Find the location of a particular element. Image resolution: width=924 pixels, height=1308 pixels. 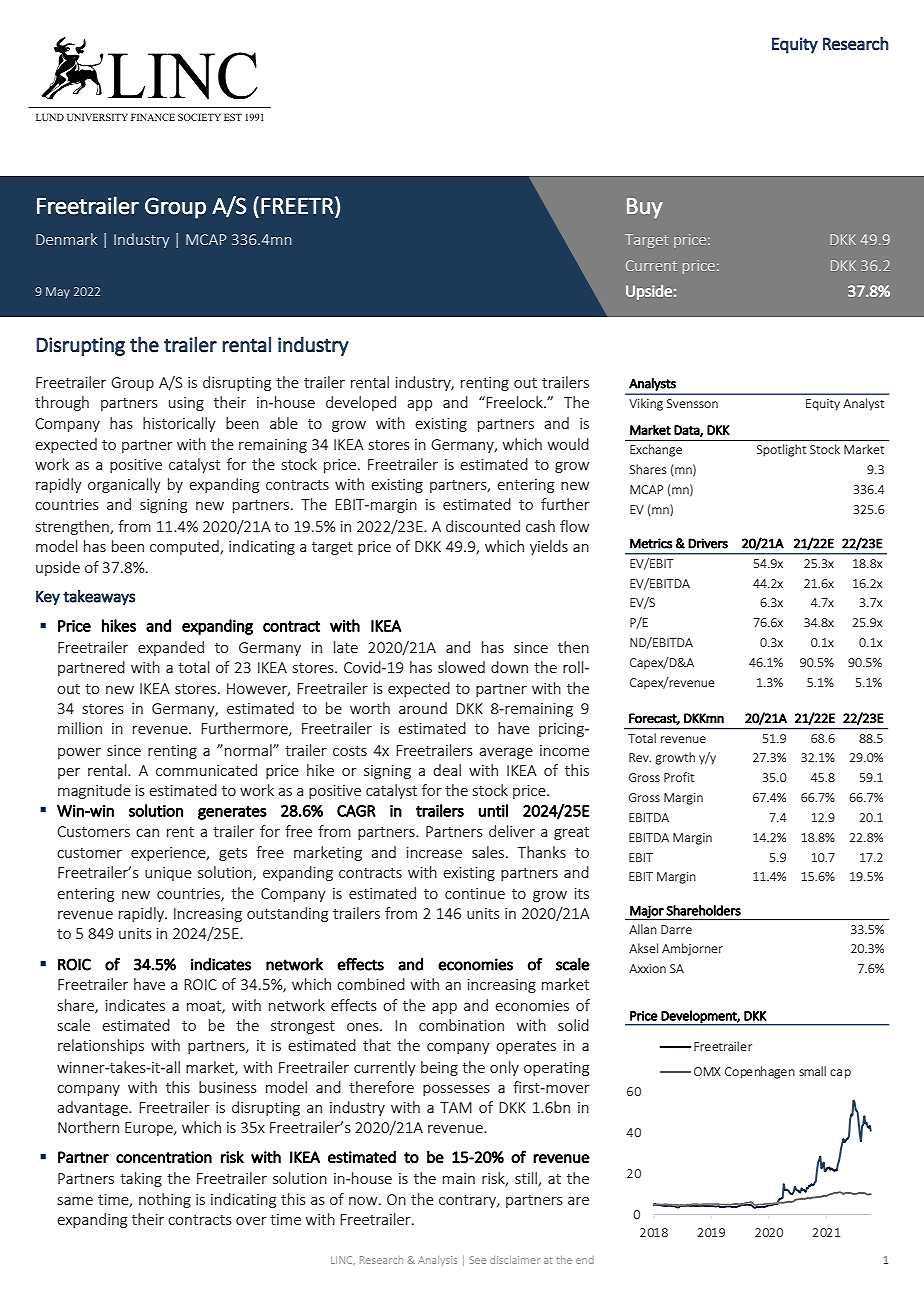

Profit is located at coordinates (679, 777).
